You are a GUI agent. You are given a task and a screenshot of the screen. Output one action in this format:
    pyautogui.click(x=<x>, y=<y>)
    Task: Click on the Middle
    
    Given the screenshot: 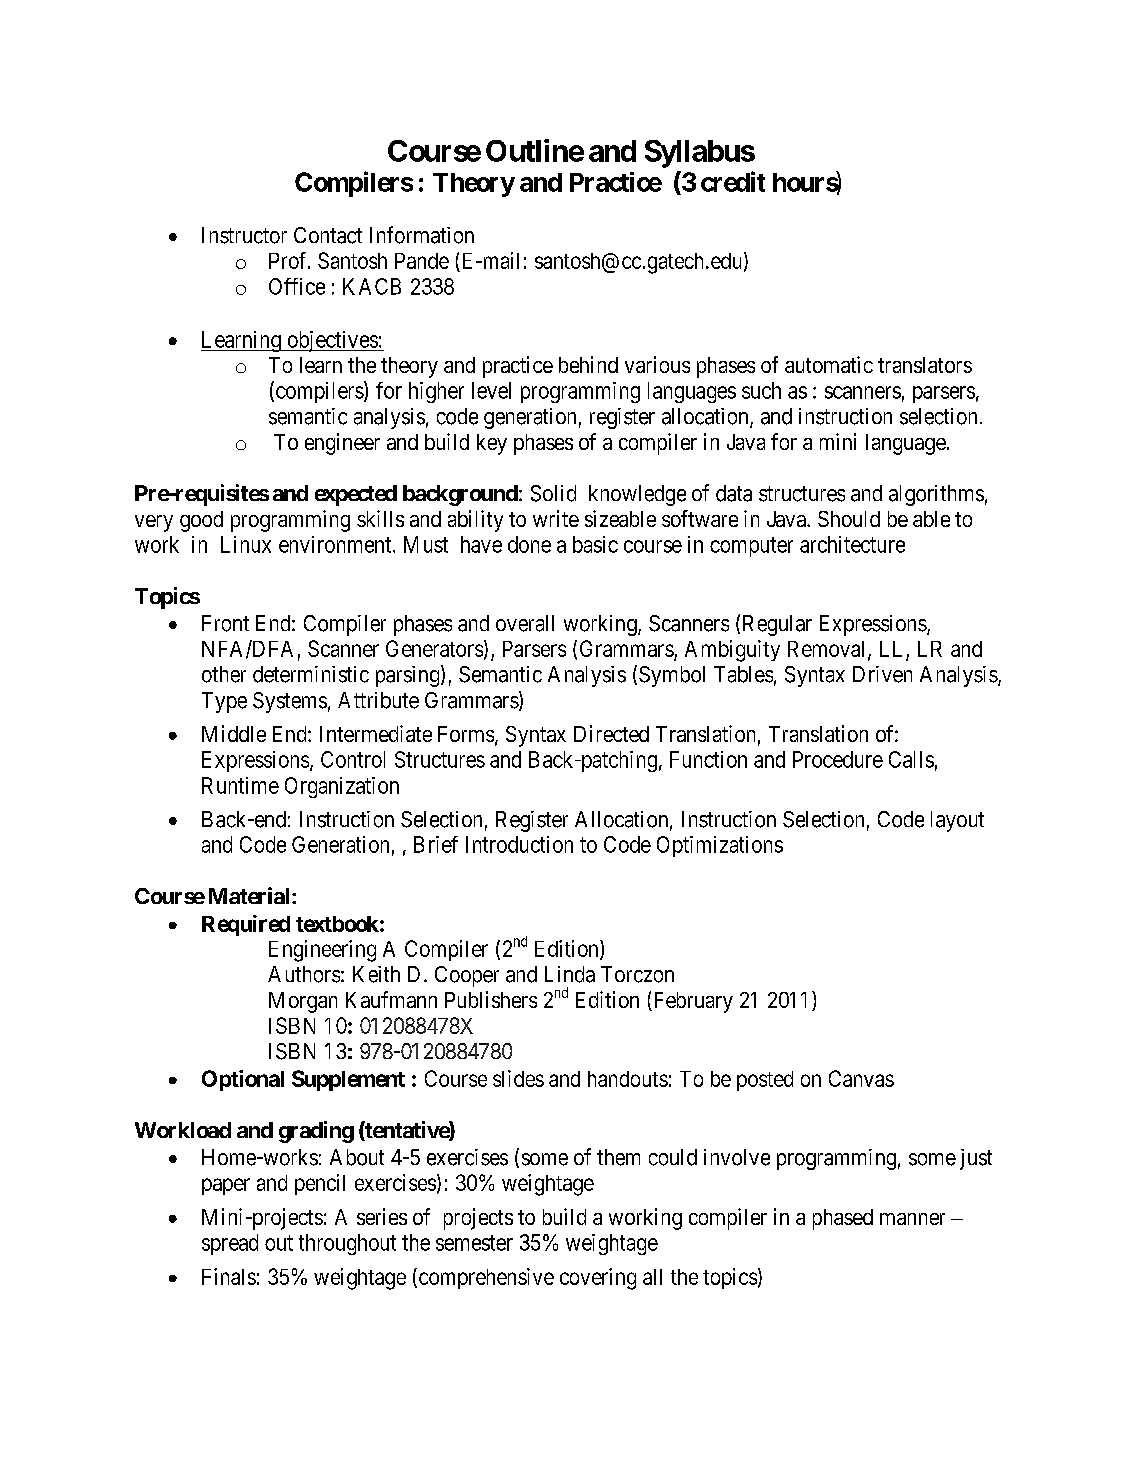 What is the action you would take?
    pyautogui.click(x=234, y=733)
